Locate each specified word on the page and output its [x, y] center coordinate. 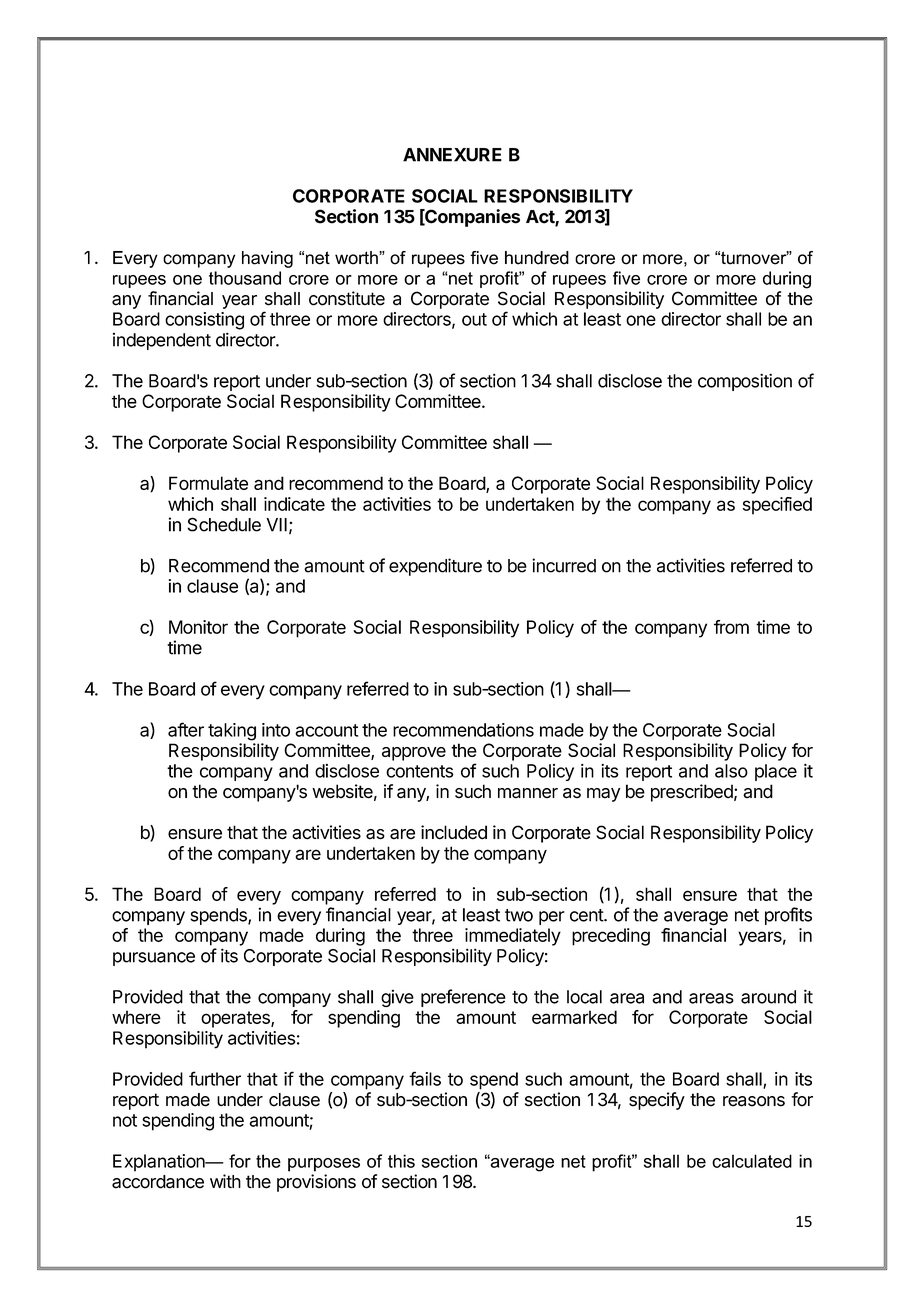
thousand [245, 278]
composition [745, 382]
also [731, 771]
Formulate [208, 483]
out [474, 319]
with [225, 1181]
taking [232, 732]
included [454, 832]
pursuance [154, 959]
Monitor [198, 627]
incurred [564, 565]
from [731, 627]
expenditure [435, 567]
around [768, 997]
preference [463, 998]
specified [777, 506]
